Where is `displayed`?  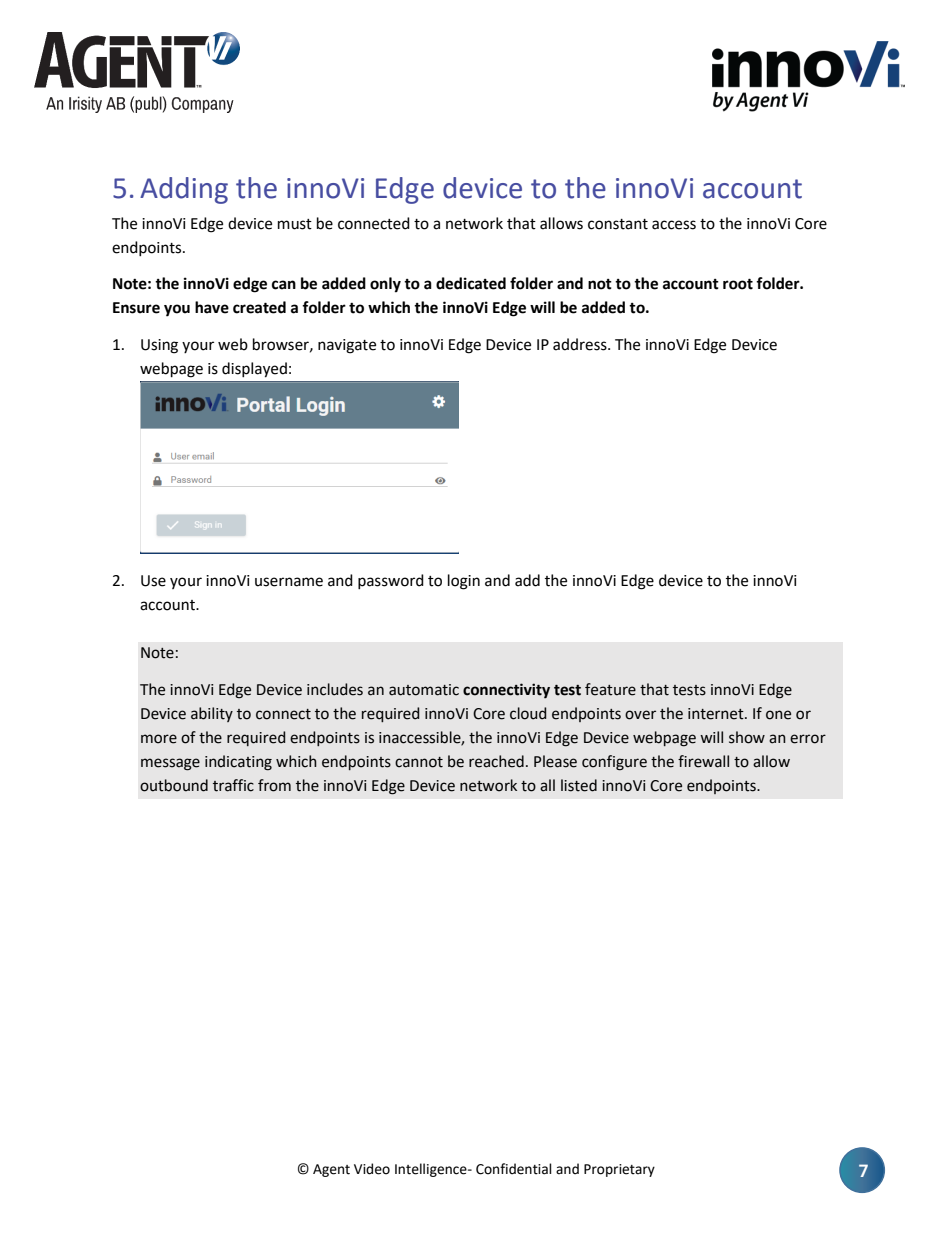
displayed is located at coordinates (254, 370).
